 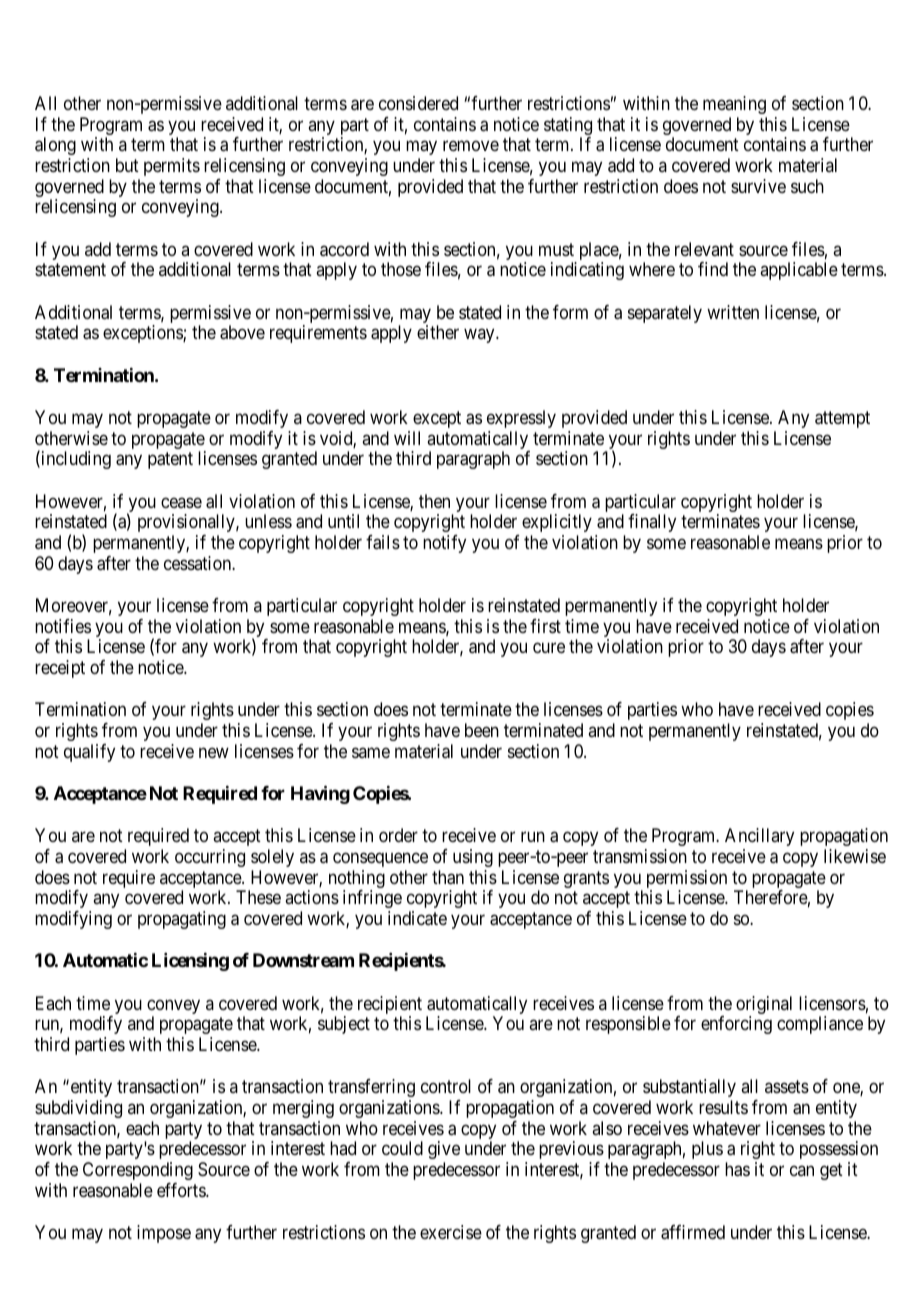 I want to click on Ancillary, so click(x=759, y=837).
